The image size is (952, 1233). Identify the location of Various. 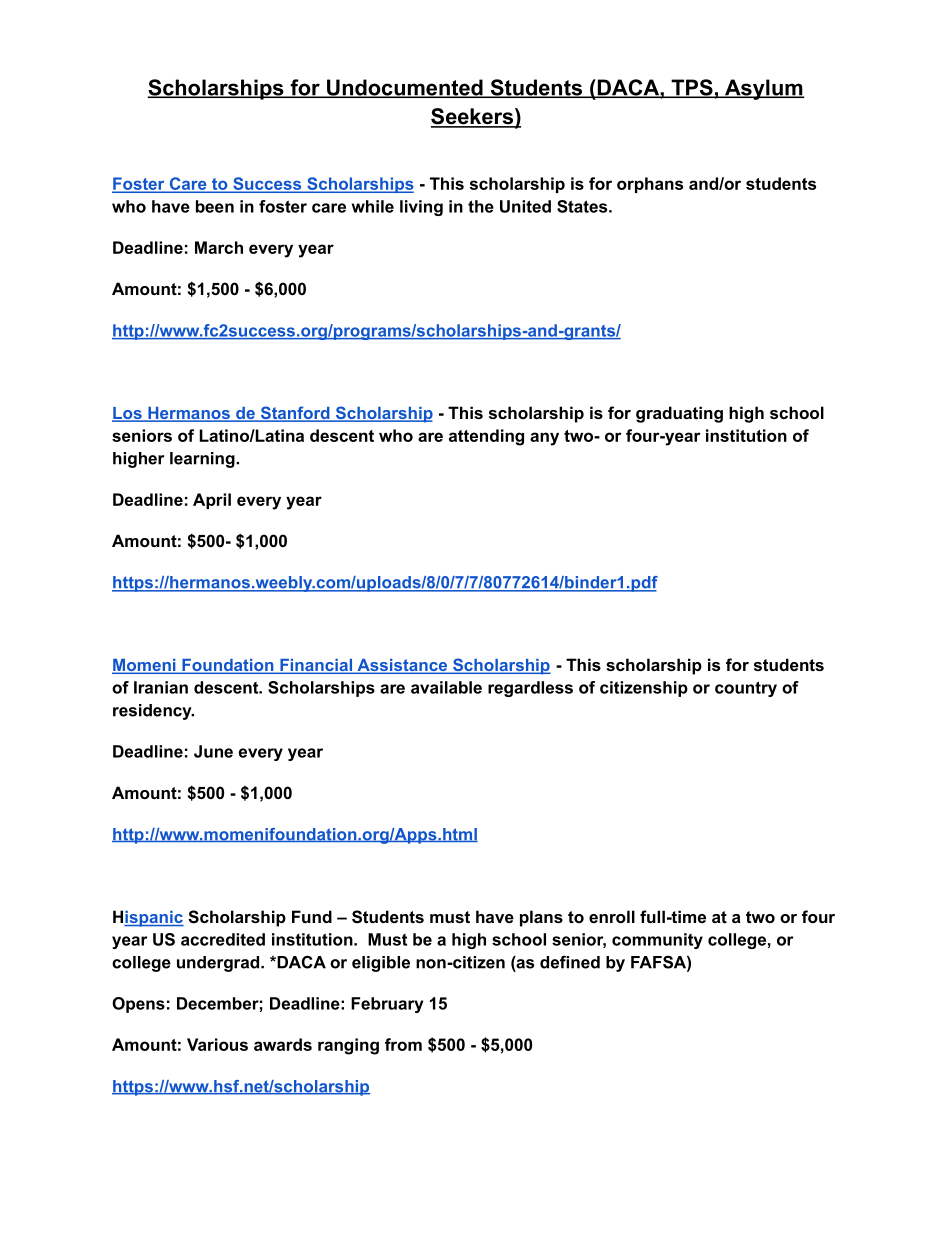
(217, 1044).
